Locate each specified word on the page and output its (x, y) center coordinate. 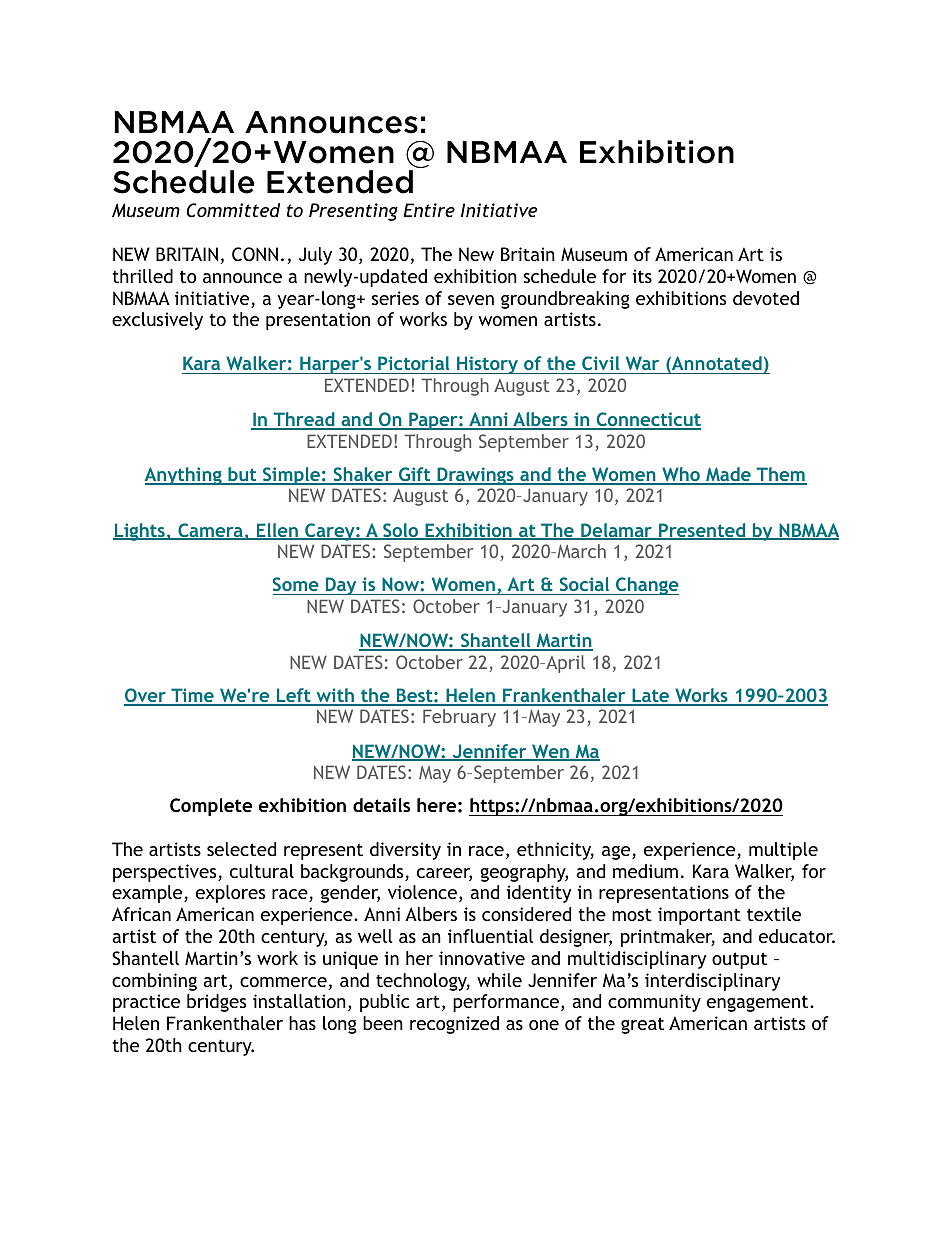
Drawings (475, 476)
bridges (216, 1003)
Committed (233, 210)
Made (728, 475)
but (242, 475)
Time (192, 696)
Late (651, 696)
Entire (429, 210)
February (459, 718)
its (642, 276)
